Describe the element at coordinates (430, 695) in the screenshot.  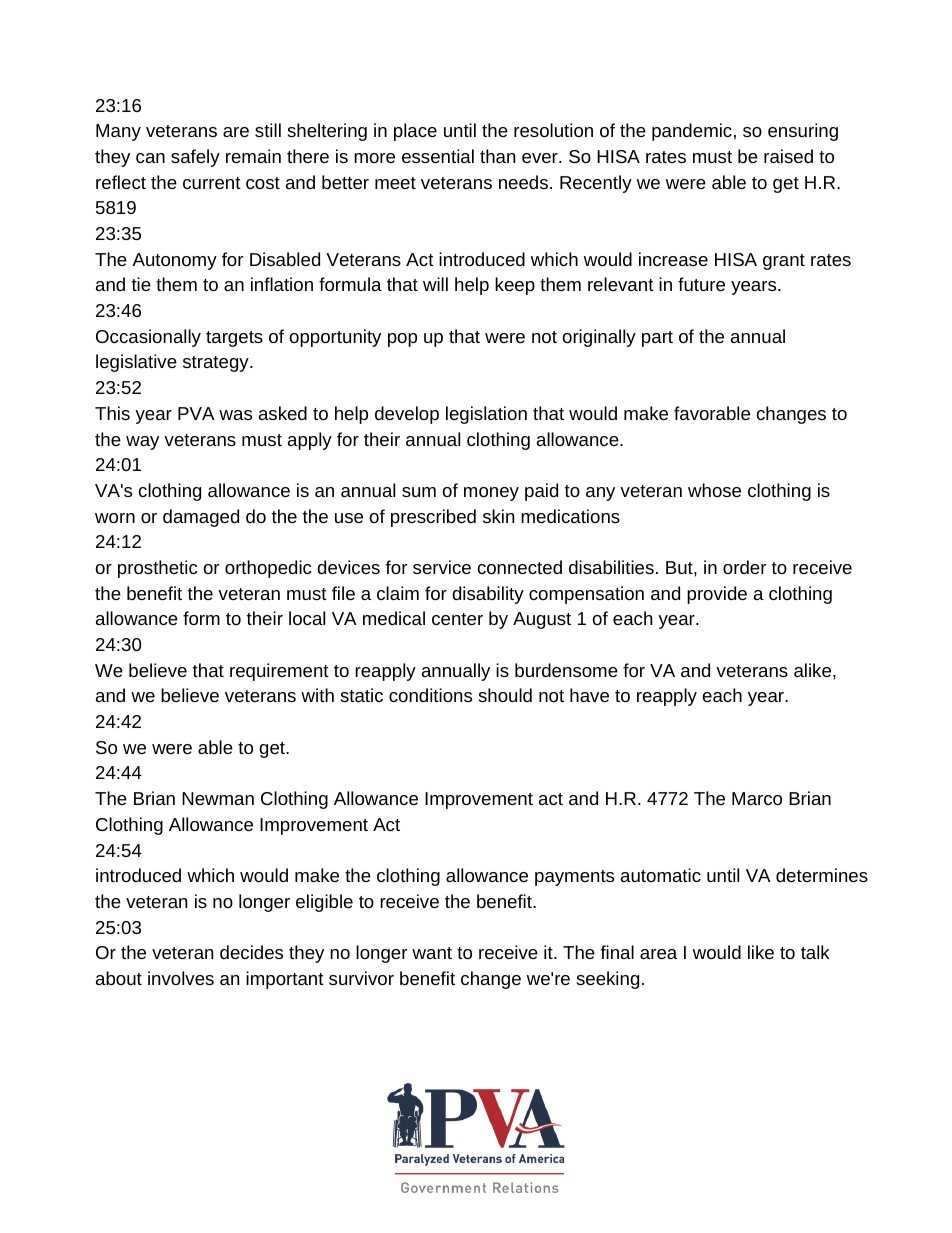
I see `conditions` at that location.
